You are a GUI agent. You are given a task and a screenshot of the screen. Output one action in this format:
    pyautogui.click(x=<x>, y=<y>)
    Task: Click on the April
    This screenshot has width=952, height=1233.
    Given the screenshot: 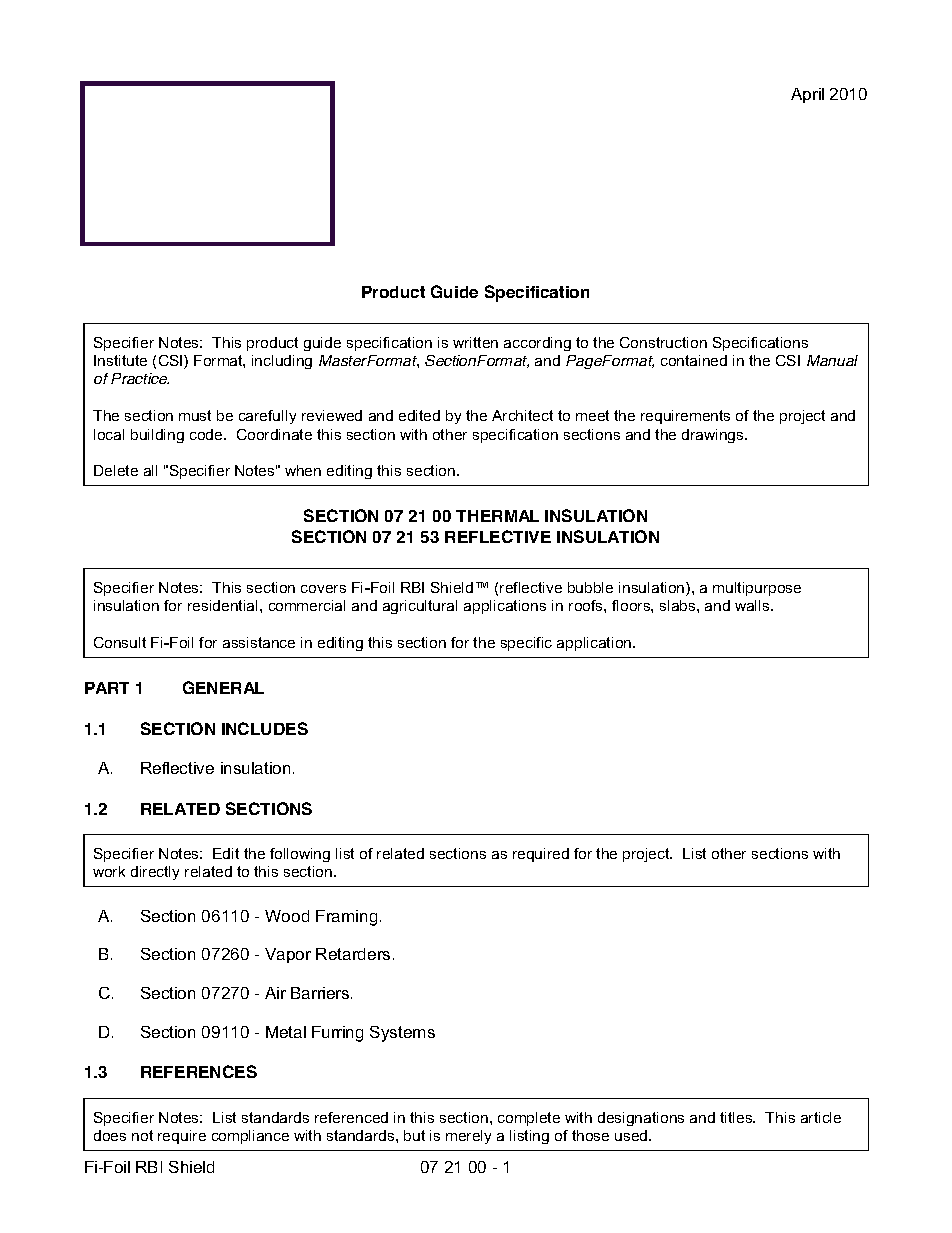 What is the action you would take?
    pyautogui.click(x=807, y=95)
